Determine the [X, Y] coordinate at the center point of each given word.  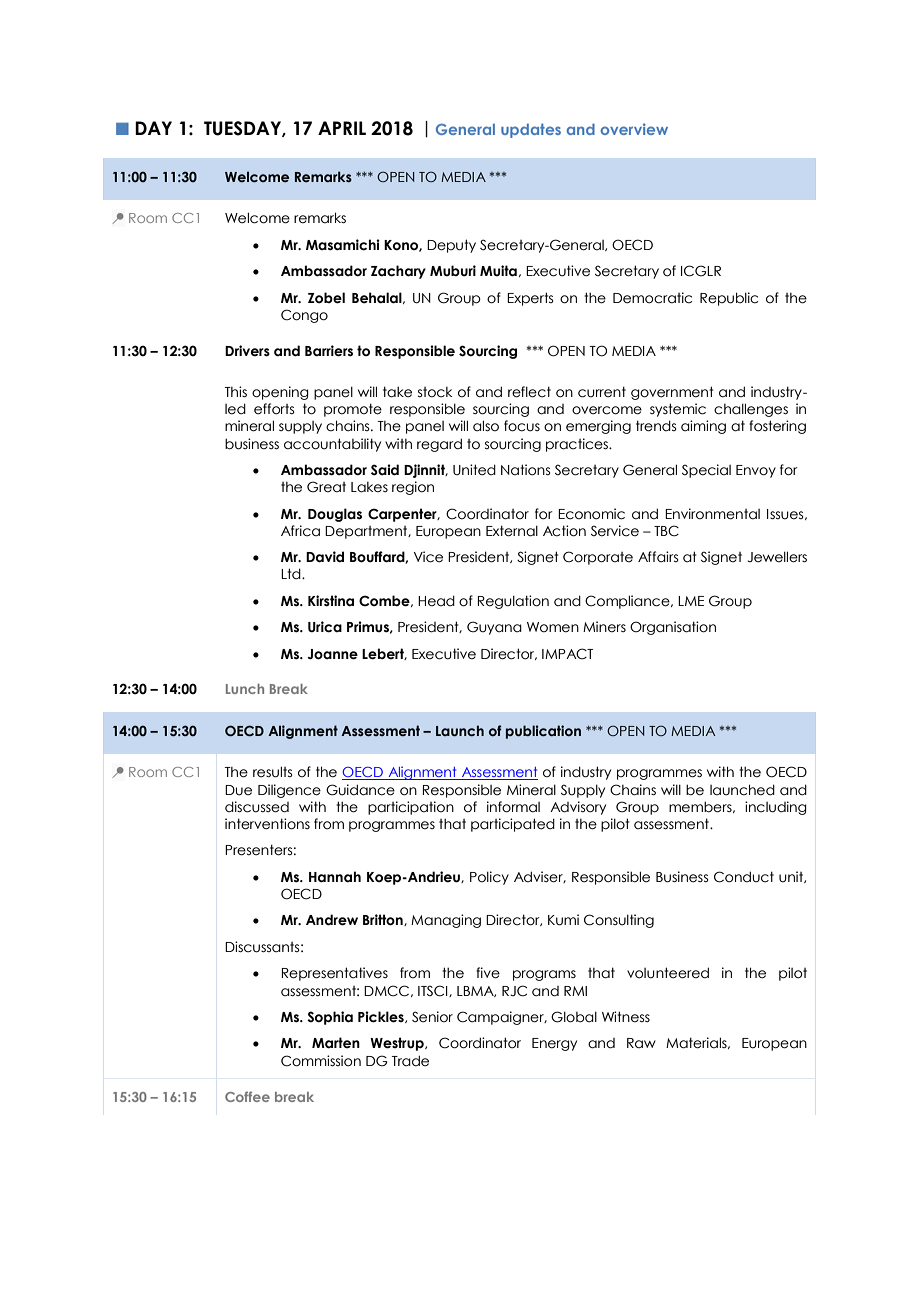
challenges [751, 410]
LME [691, 601]
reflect [529, 392]
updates [531, 130]
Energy [554, 1044]
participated [513, 825]
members [701, 807]
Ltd [292, 574]
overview [634, 129]
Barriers [329, 351]
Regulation [513, 602]
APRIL [342, 128]
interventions [267, 824]
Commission [321, 1061]
